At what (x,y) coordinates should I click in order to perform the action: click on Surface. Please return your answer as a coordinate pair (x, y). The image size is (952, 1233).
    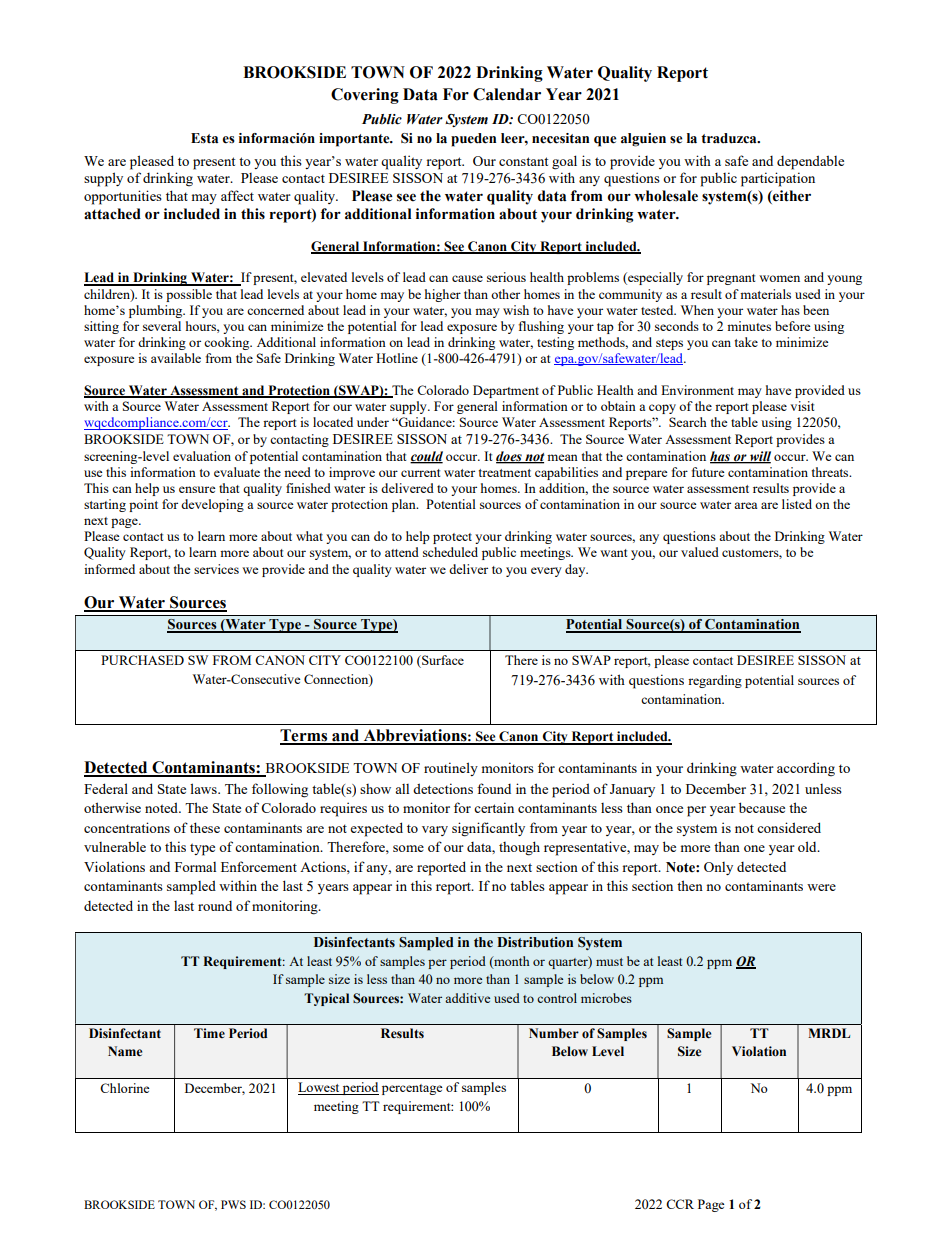
    Looking at the image, I should click on (442, 661).
